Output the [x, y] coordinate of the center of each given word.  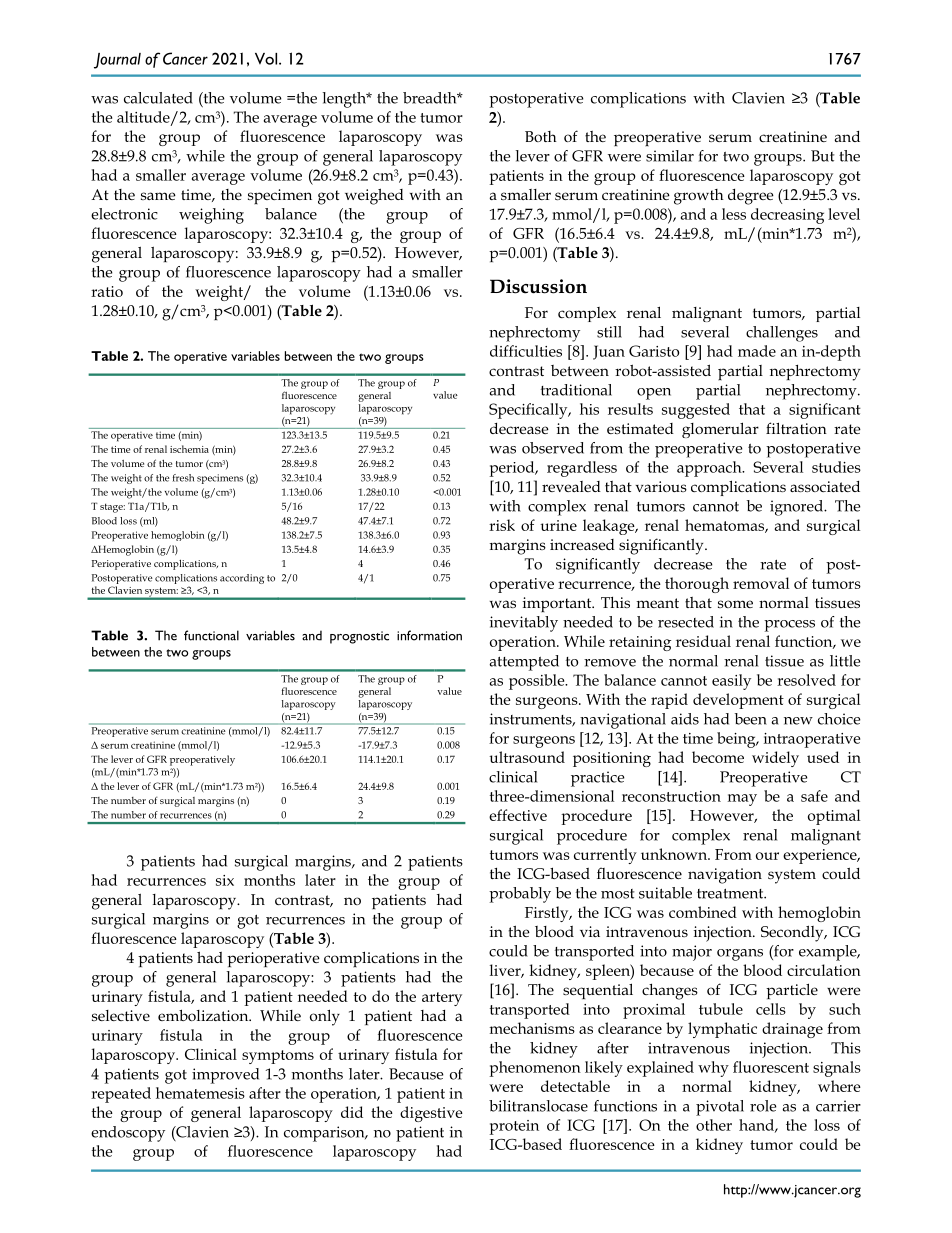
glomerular [720, 430]
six [225, 880]
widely [775, 759]
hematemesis [200, 1093]
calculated [158, 98]
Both [541, 136]
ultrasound [527, 757]
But [822, 156]
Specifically [529, 411]
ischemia [189, 449]
